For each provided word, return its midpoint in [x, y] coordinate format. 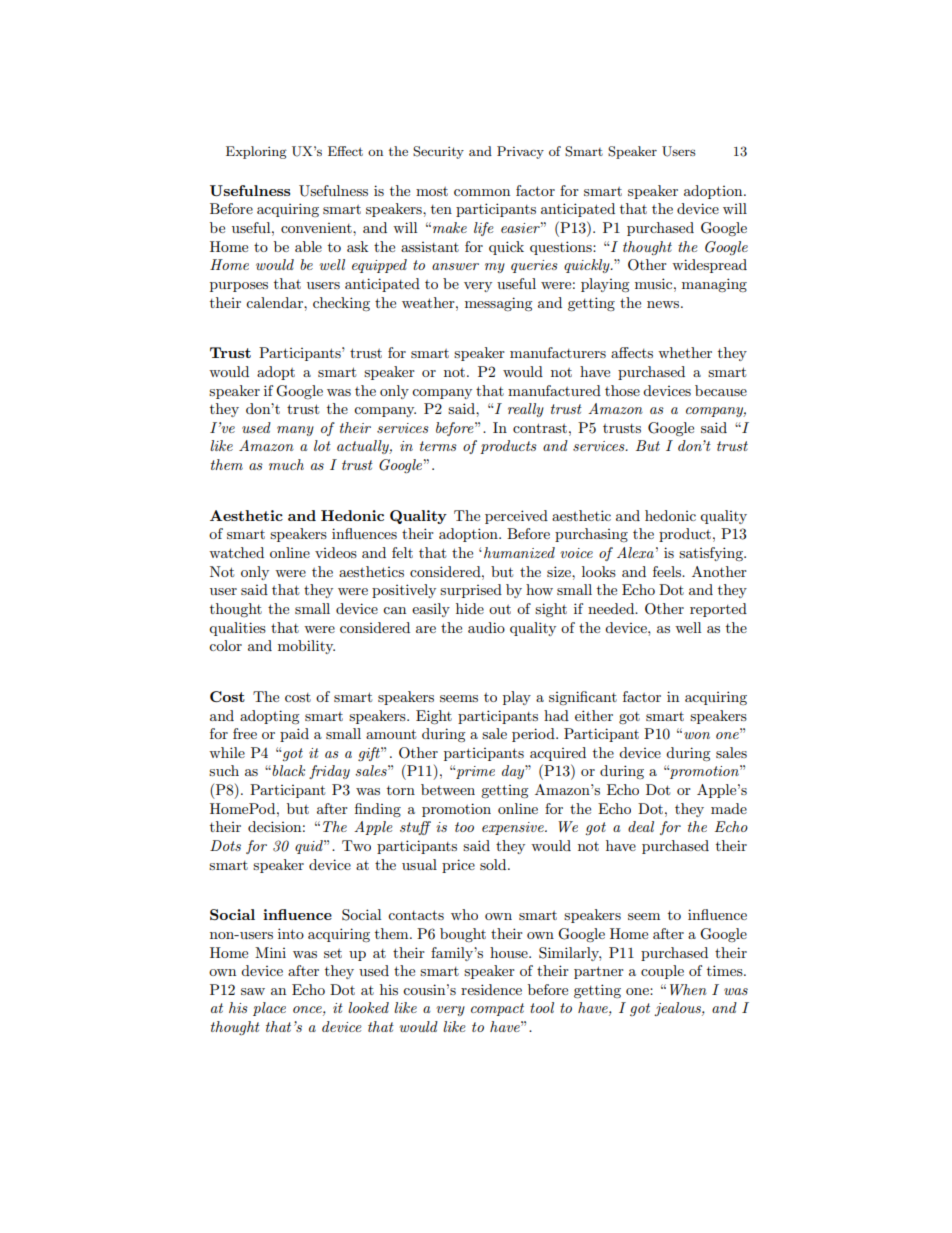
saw [253, 991]
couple [662, 972]
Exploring [256, 152]
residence [491, 989]
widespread [709, 266]
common [482, 192]
